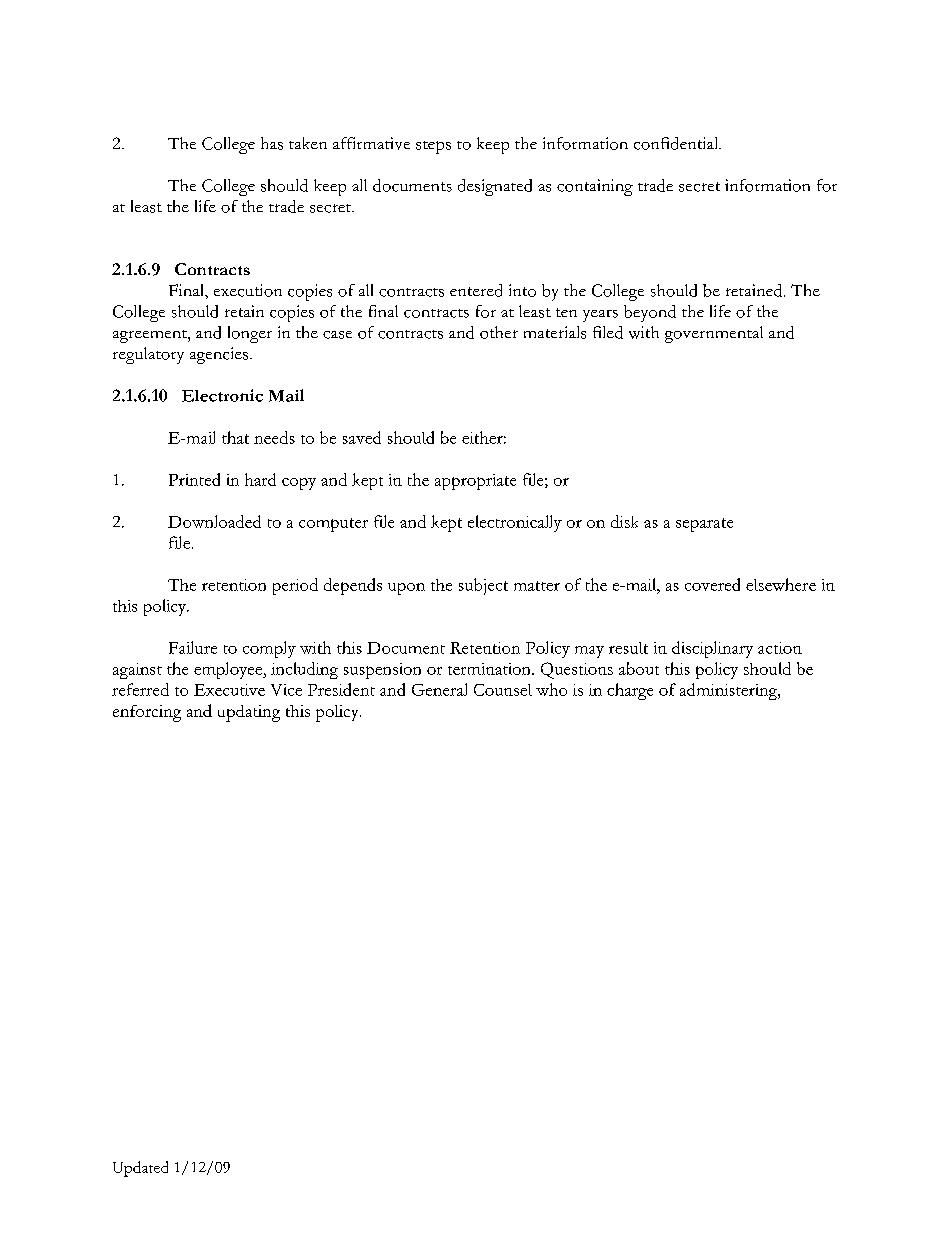 This screenshot has height=1233, width=952. Describe the element at coordinates (704, 525) in the screenshot. I see `separate` at that location.
